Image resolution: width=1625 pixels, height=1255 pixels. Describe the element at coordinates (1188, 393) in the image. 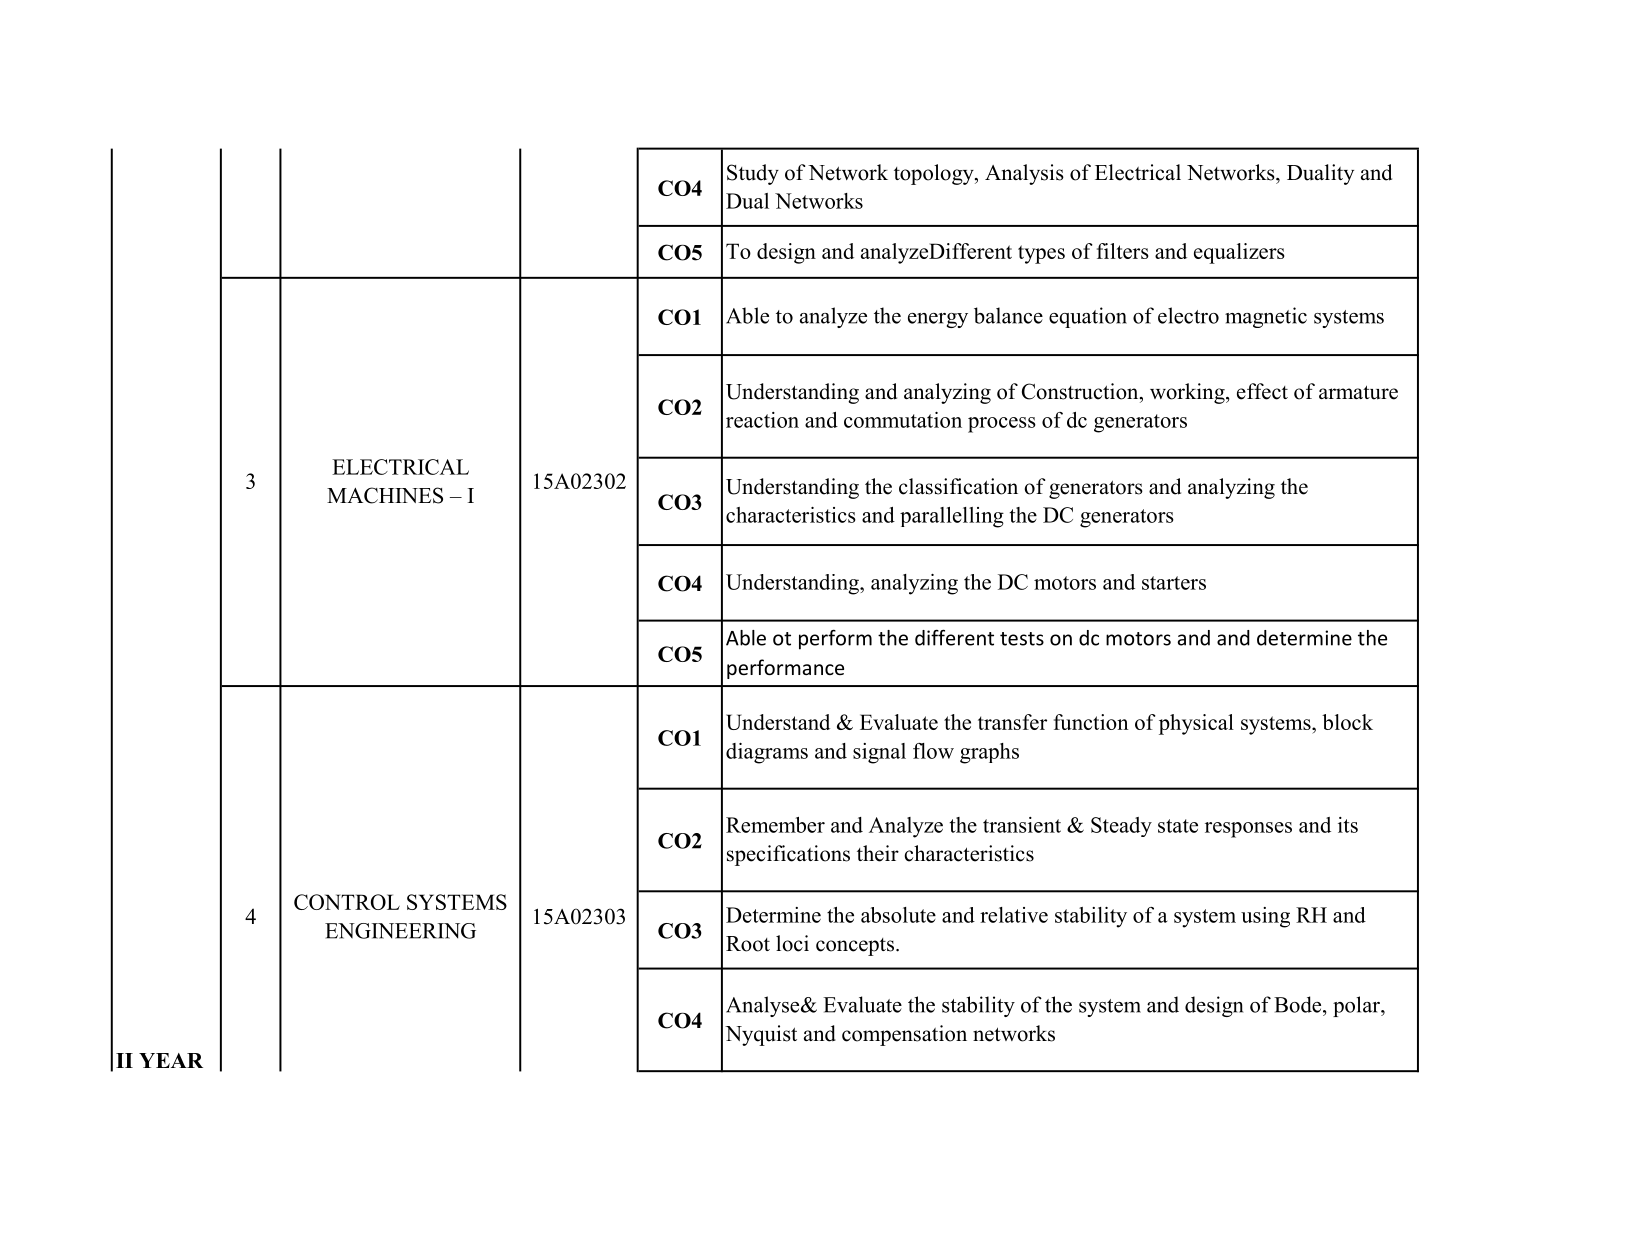

I see `working` at that location.
